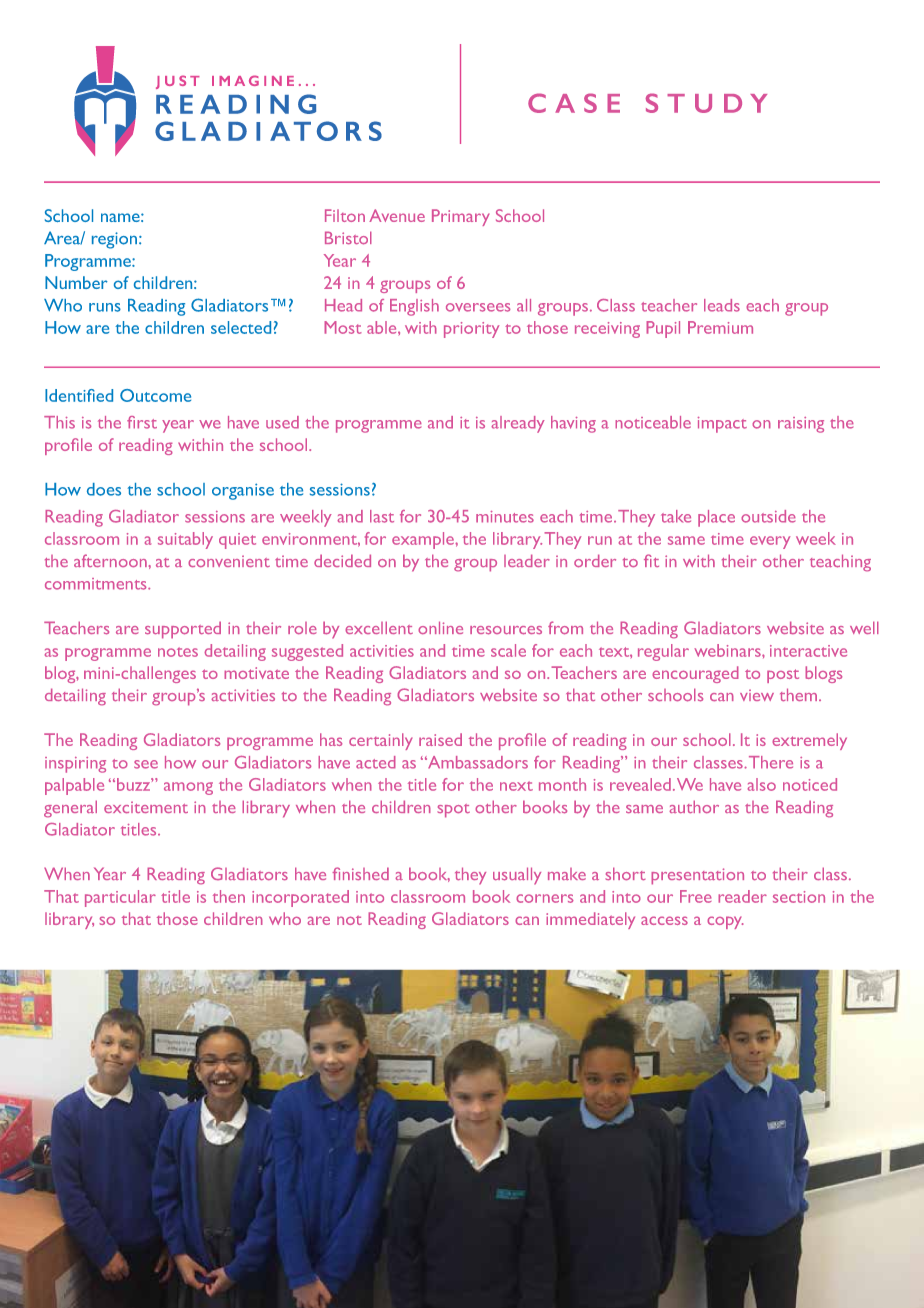 The height and width of the page is (1308, 924). What do you see at coordinates (155, 395) in the page?
I see `Outcome` at bounding box center [155, 395].
